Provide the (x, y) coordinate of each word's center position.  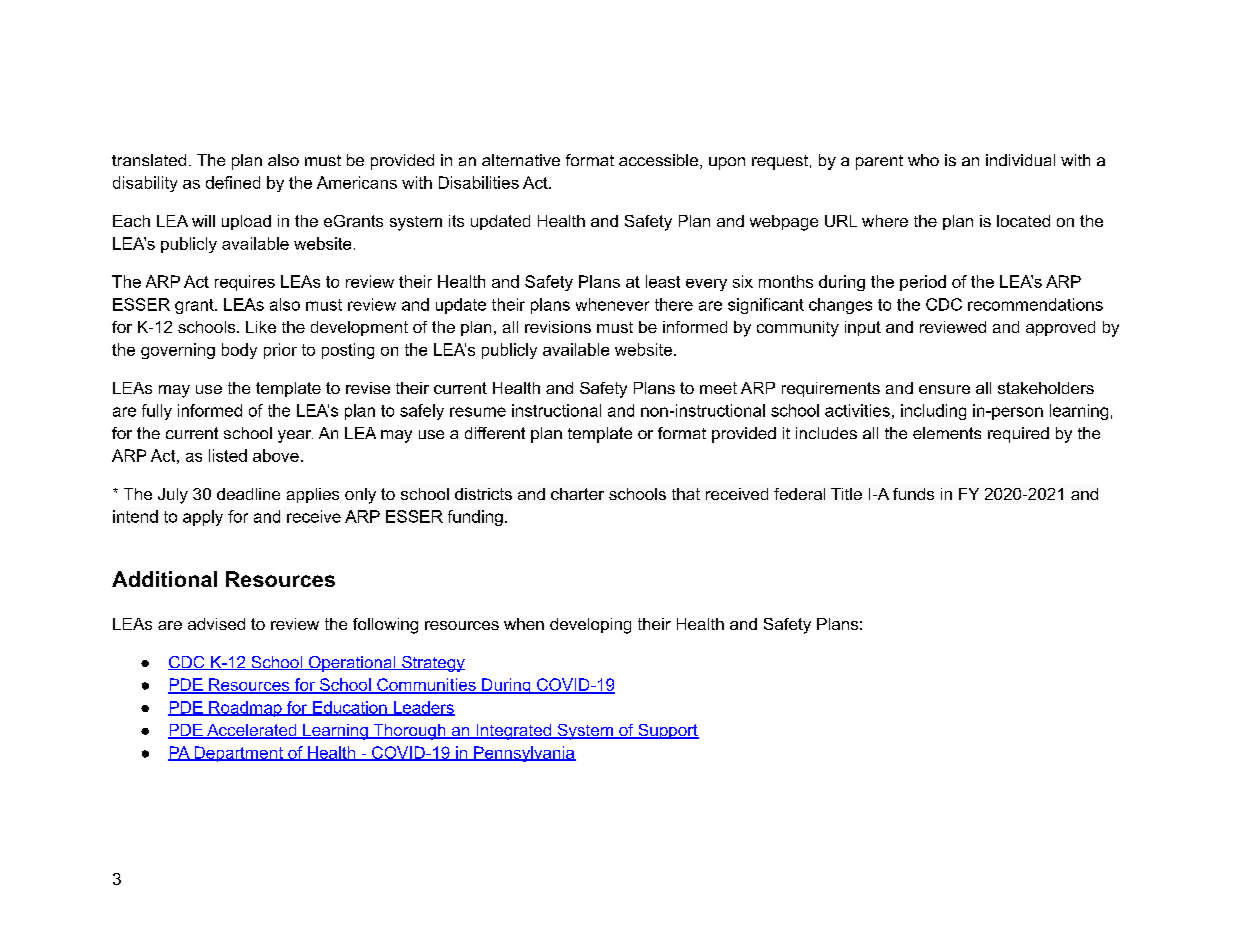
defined (233, 182)
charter (577, 494)
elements (947, 433)
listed (228, 455)
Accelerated (252, 731)
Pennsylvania (524, 754)
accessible (658, 160)
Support (667, 731)
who (923, 160)
